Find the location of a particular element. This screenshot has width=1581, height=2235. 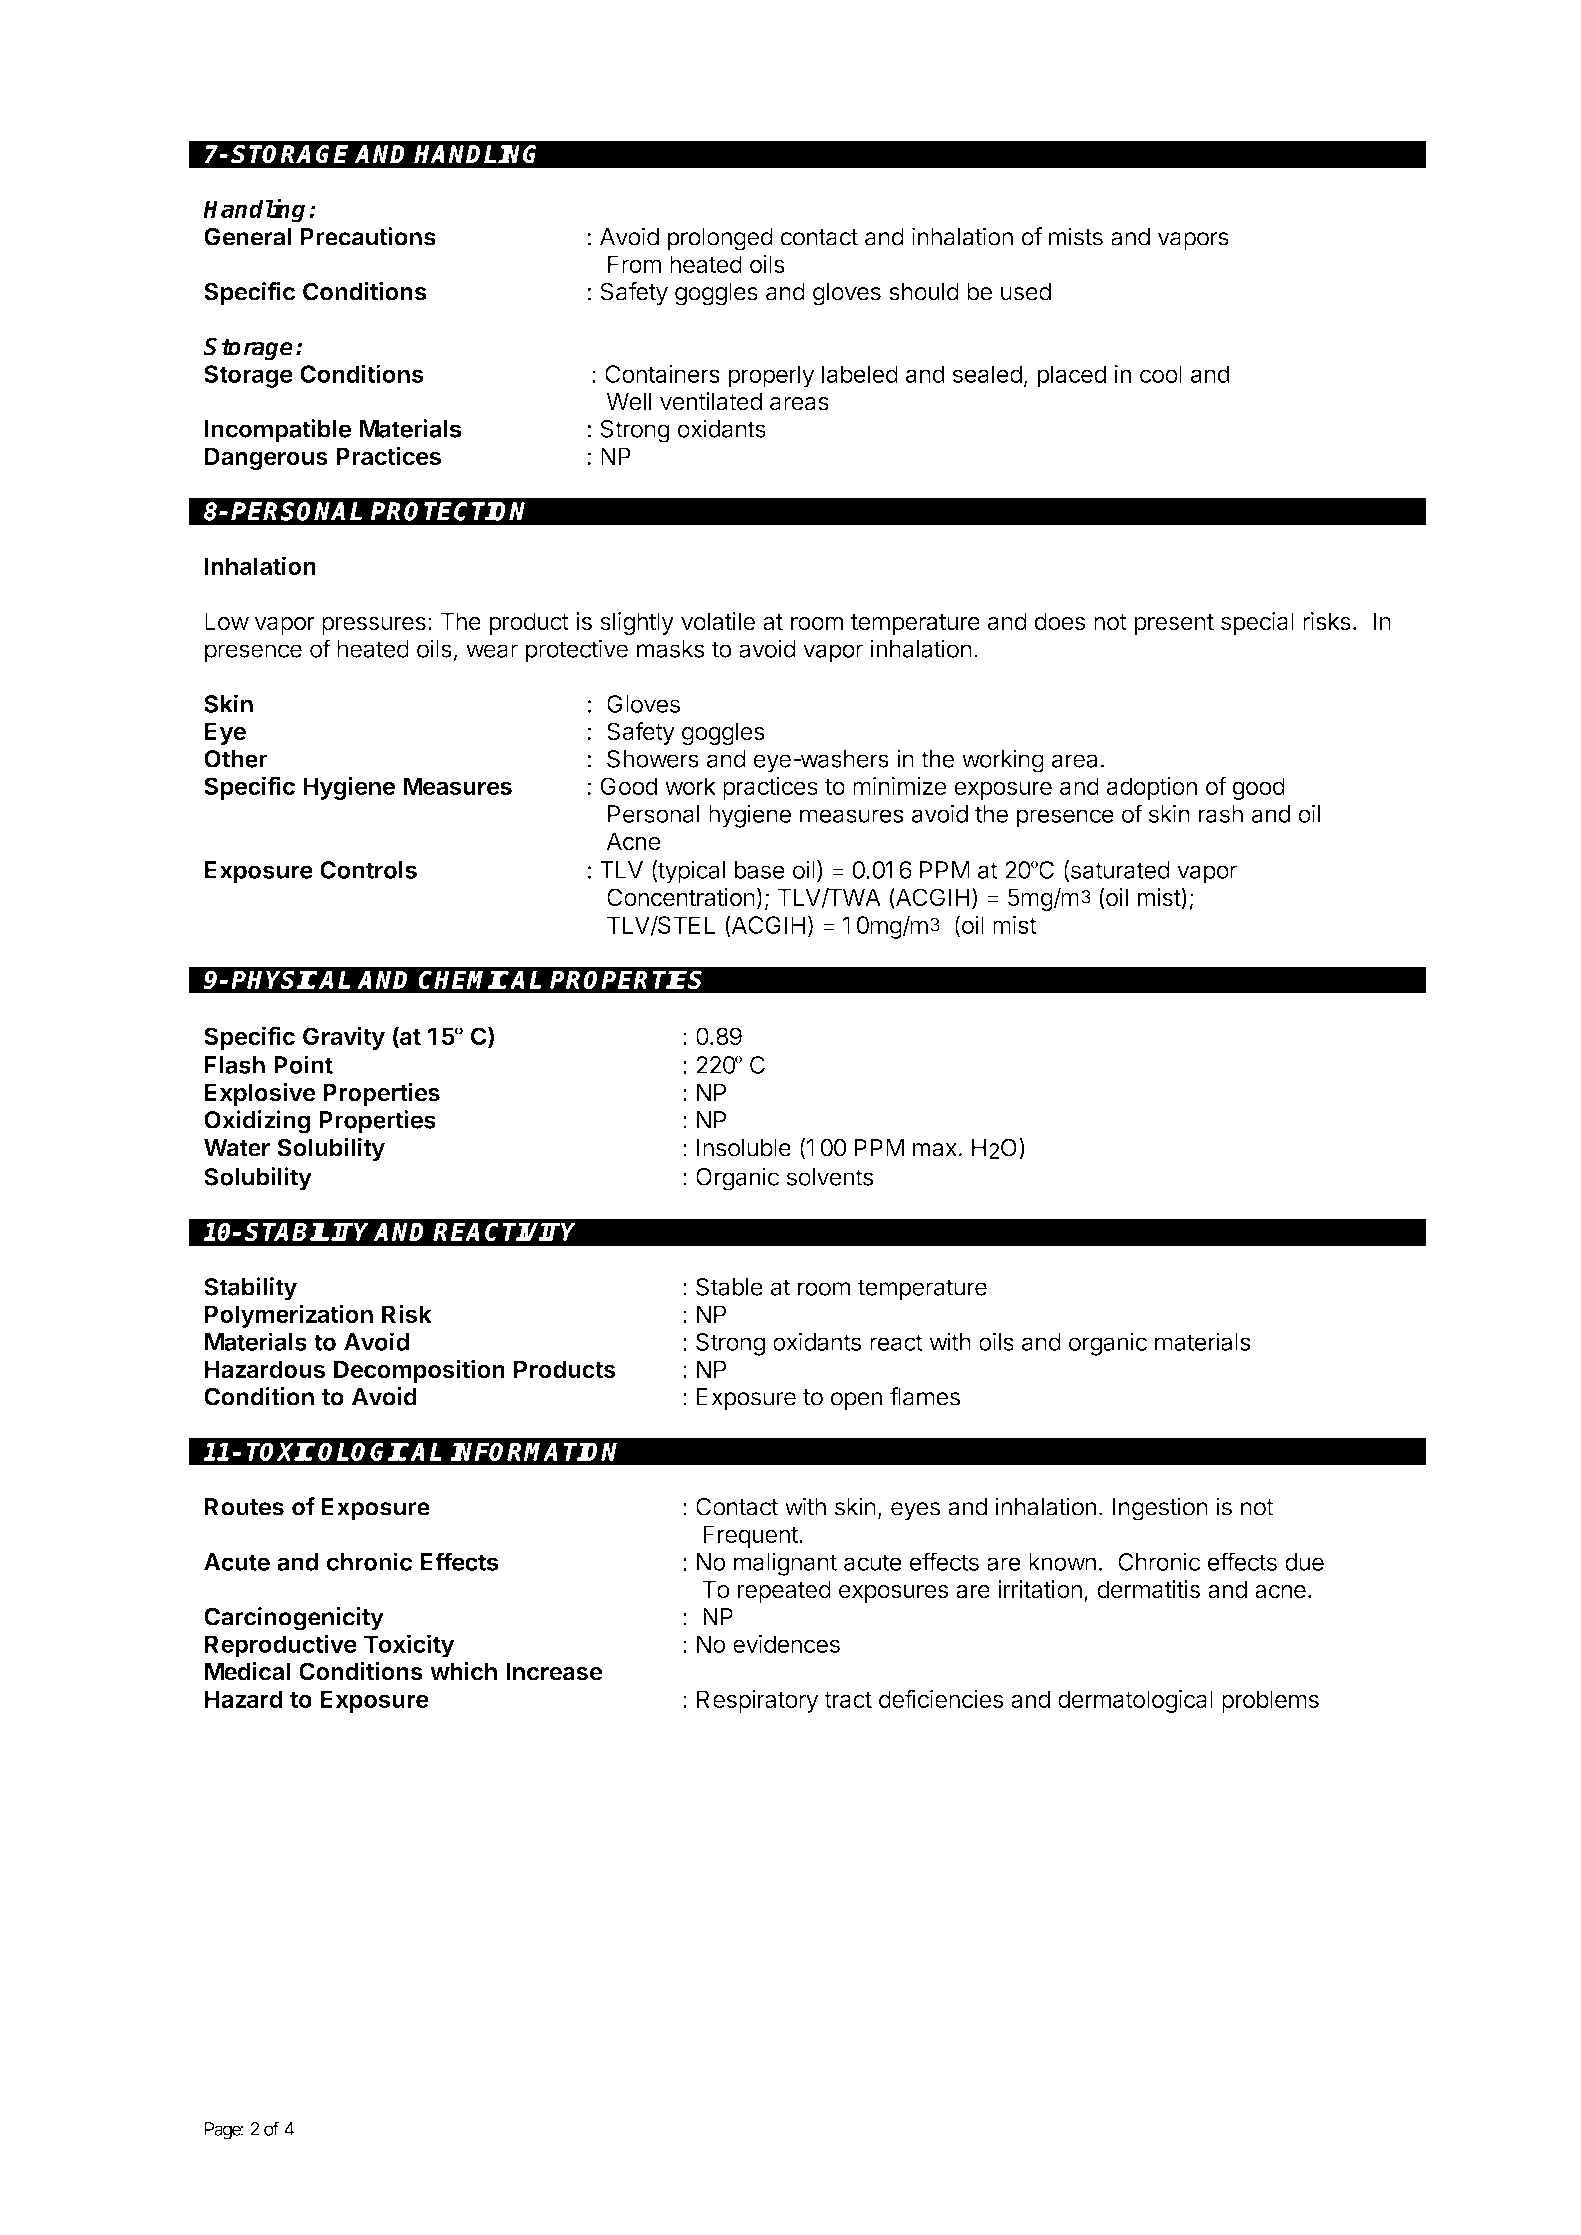

evidences is located at coordinates (786, 1644).
